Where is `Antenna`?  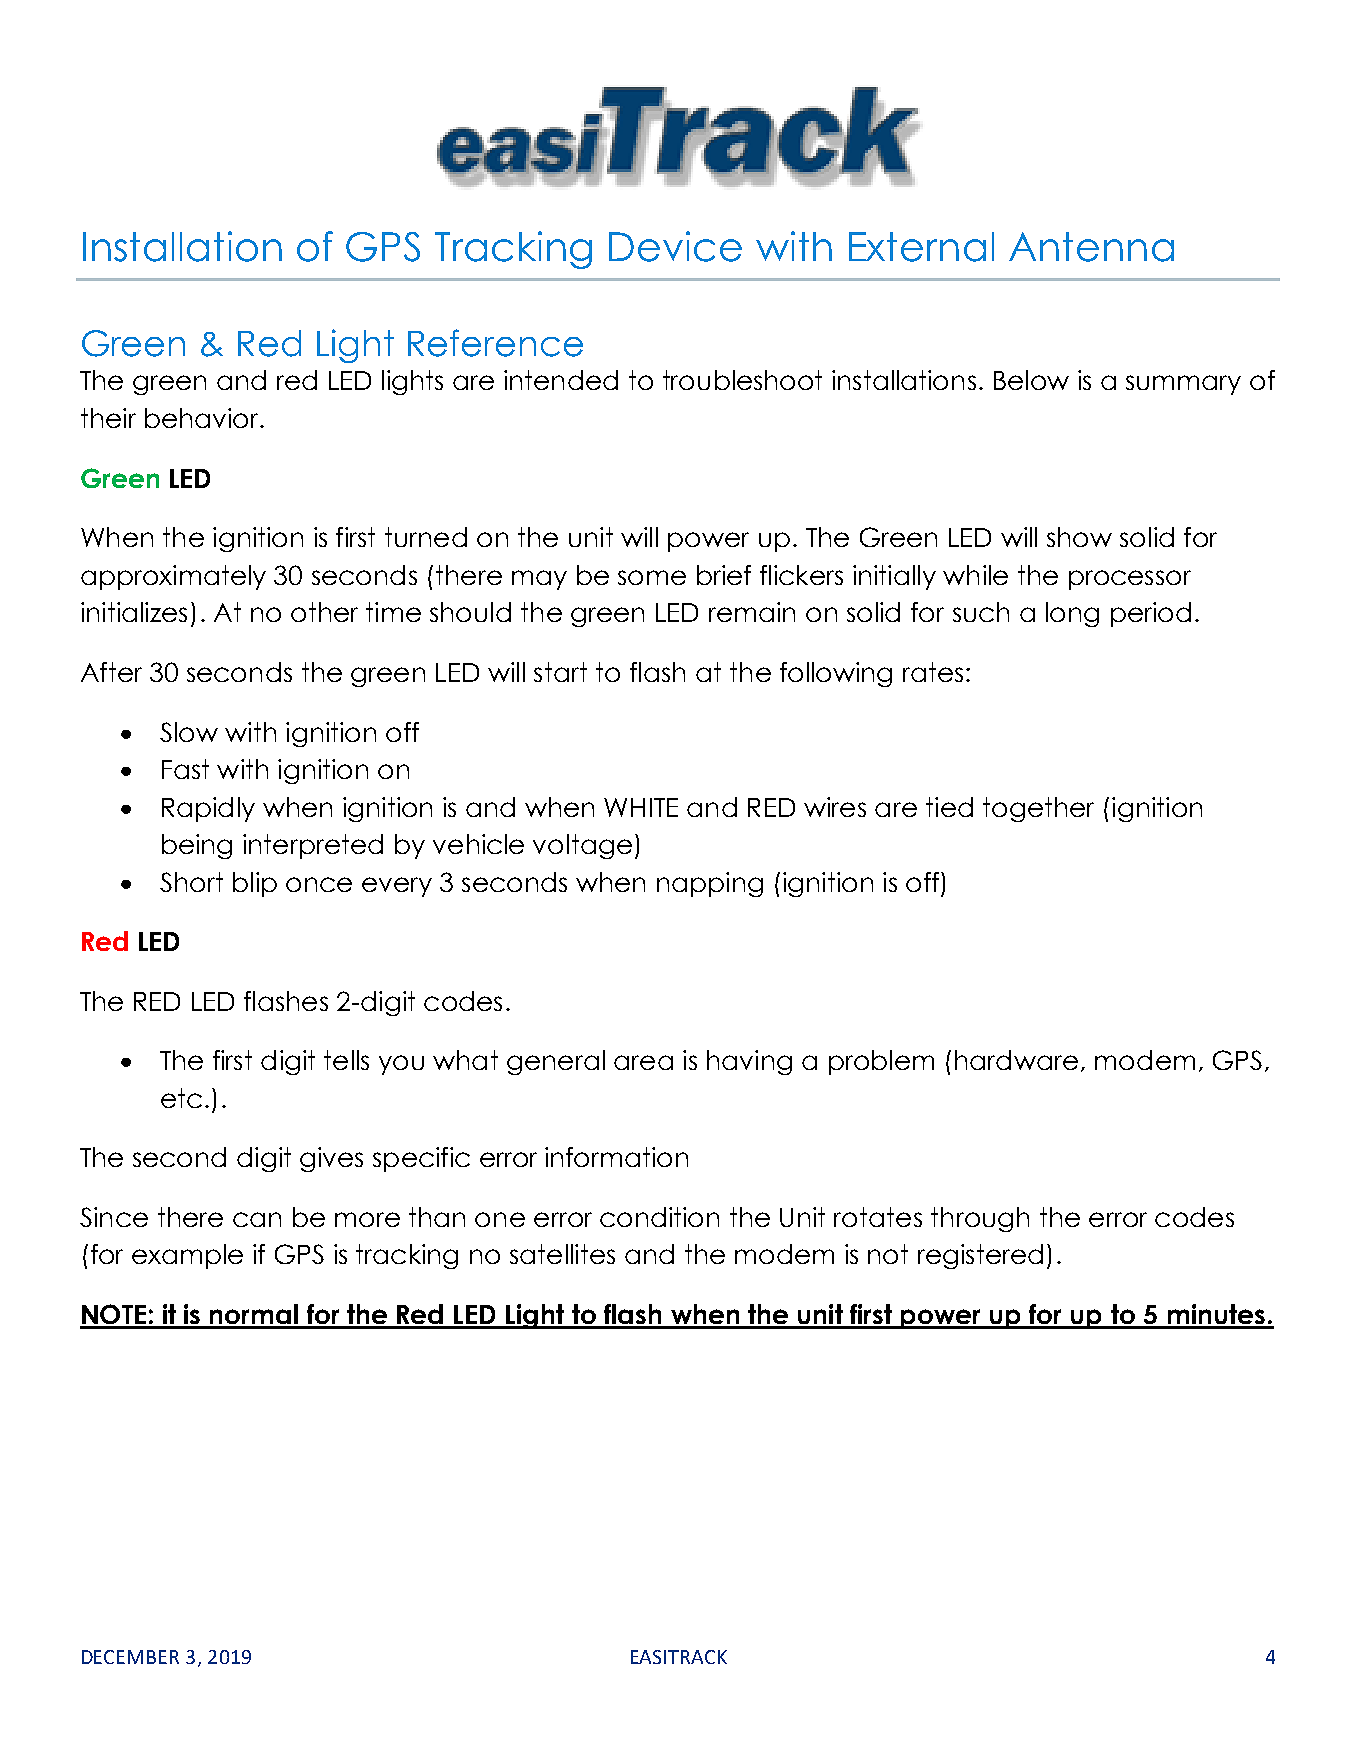 Antenna is located at coordinates (1091, 247).
